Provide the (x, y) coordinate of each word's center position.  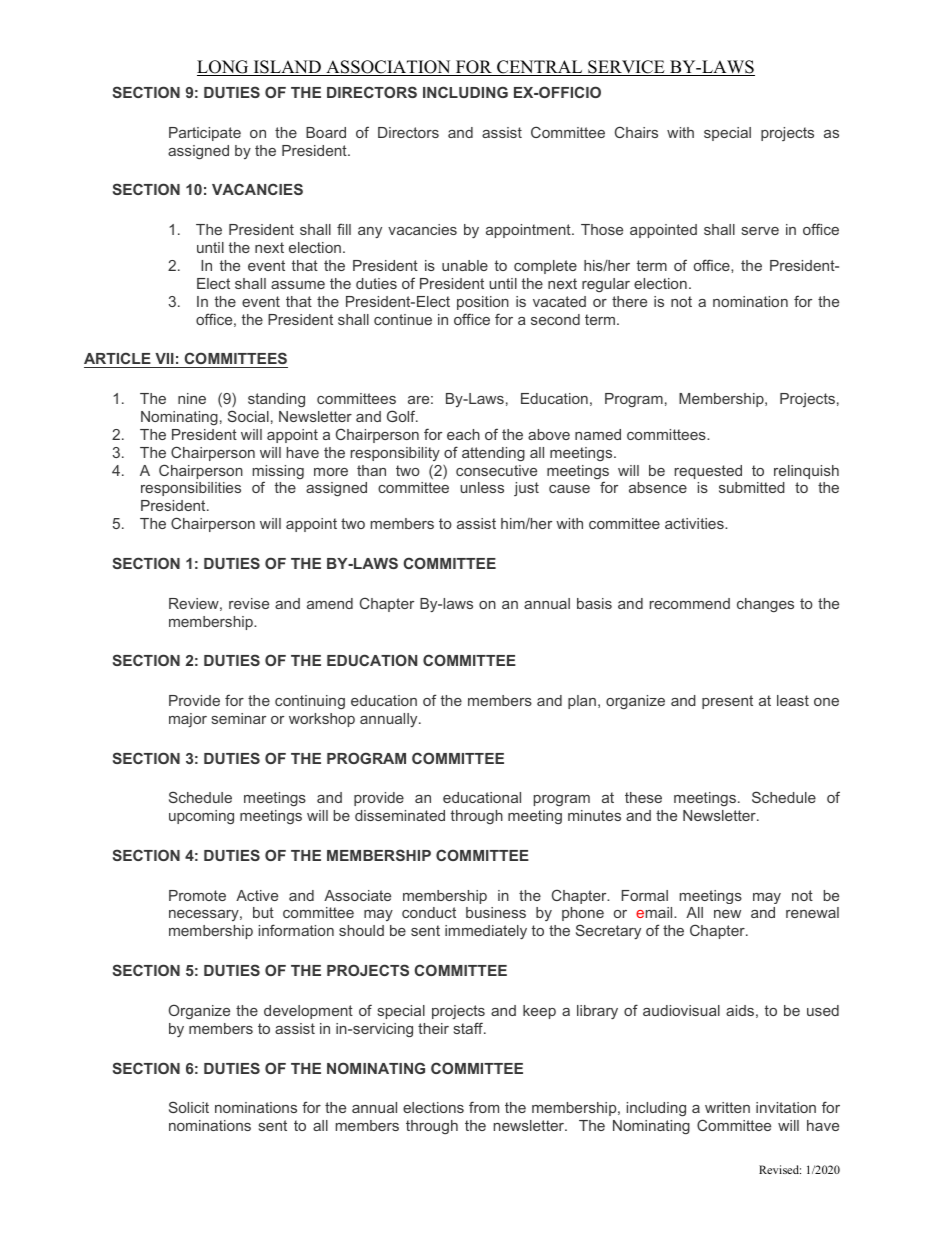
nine (192, 398)
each (463, 434)
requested (708, 472)
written (727, 1107)
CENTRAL (540, 68)
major (188, 720)
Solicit (189, 1107)
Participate (205, 134)
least (793, 700)
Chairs (636, 132)
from (484, 1107)
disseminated (400, 815)
